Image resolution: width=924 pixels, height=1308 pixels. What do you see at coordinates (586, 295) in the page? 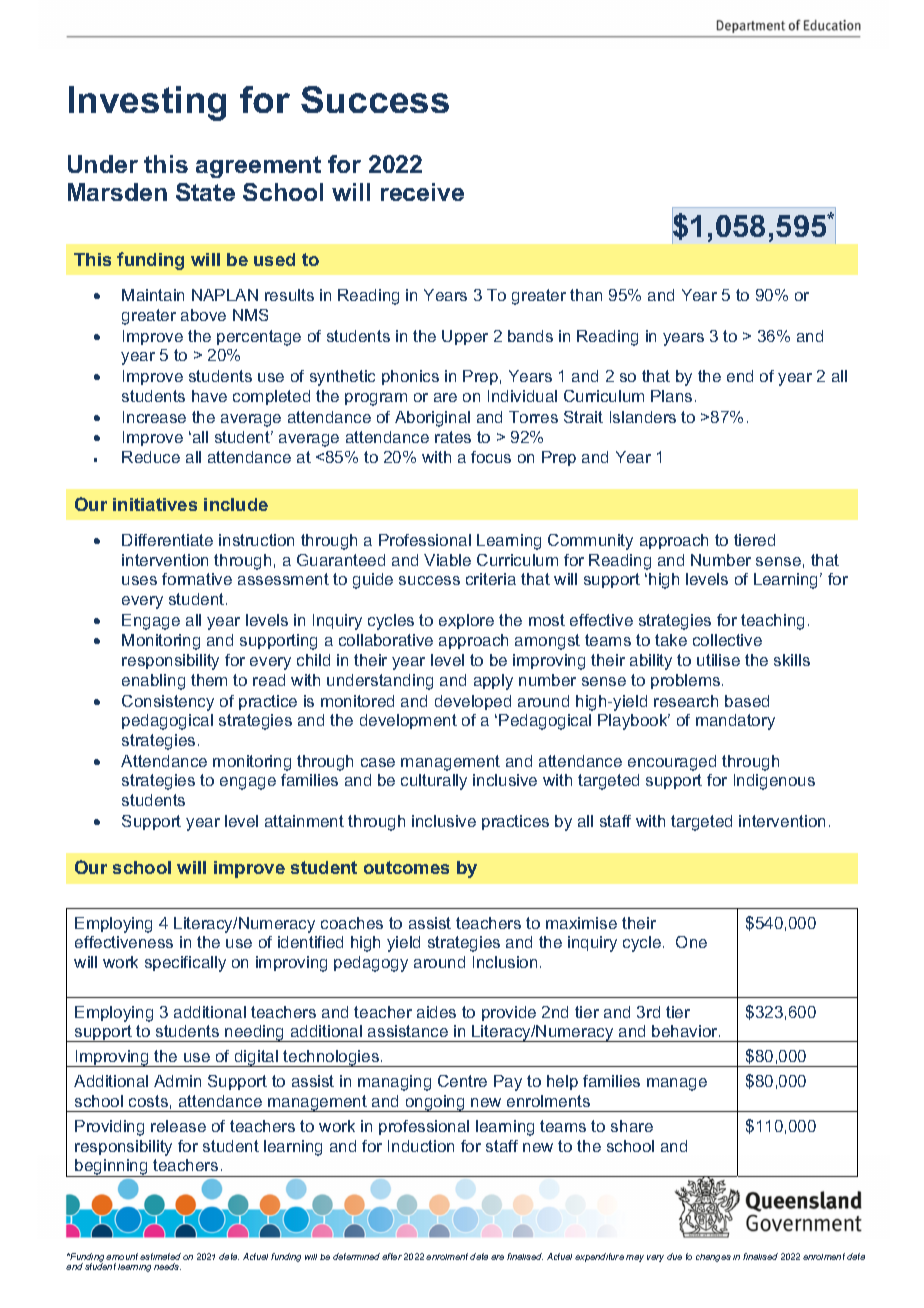
I see `than` at bounding box center [586, 295].
